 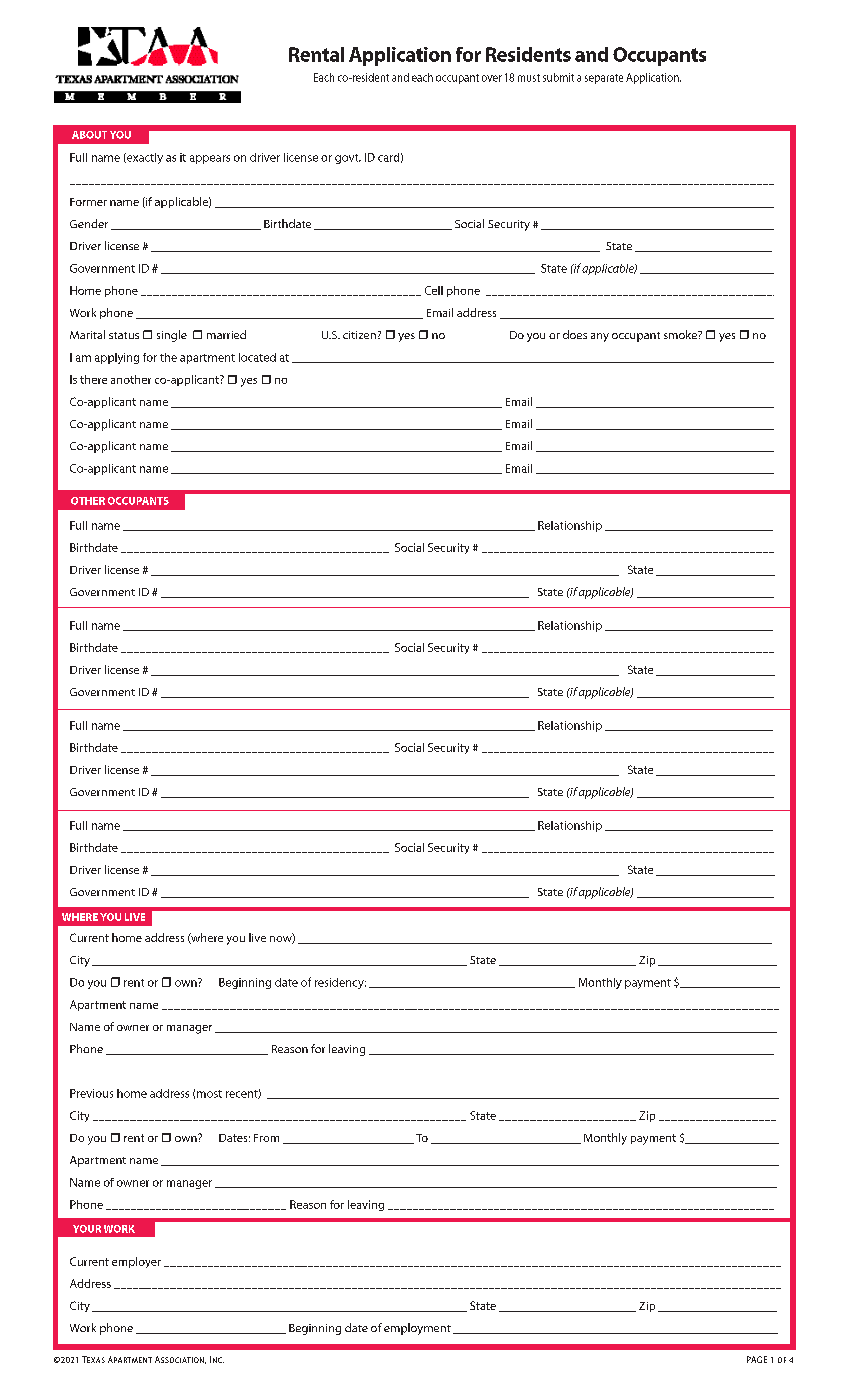 What do you see at coordinates (757, 1359) in the screenshot?
I see `PAGE` at bounding box center [757, 1359].
